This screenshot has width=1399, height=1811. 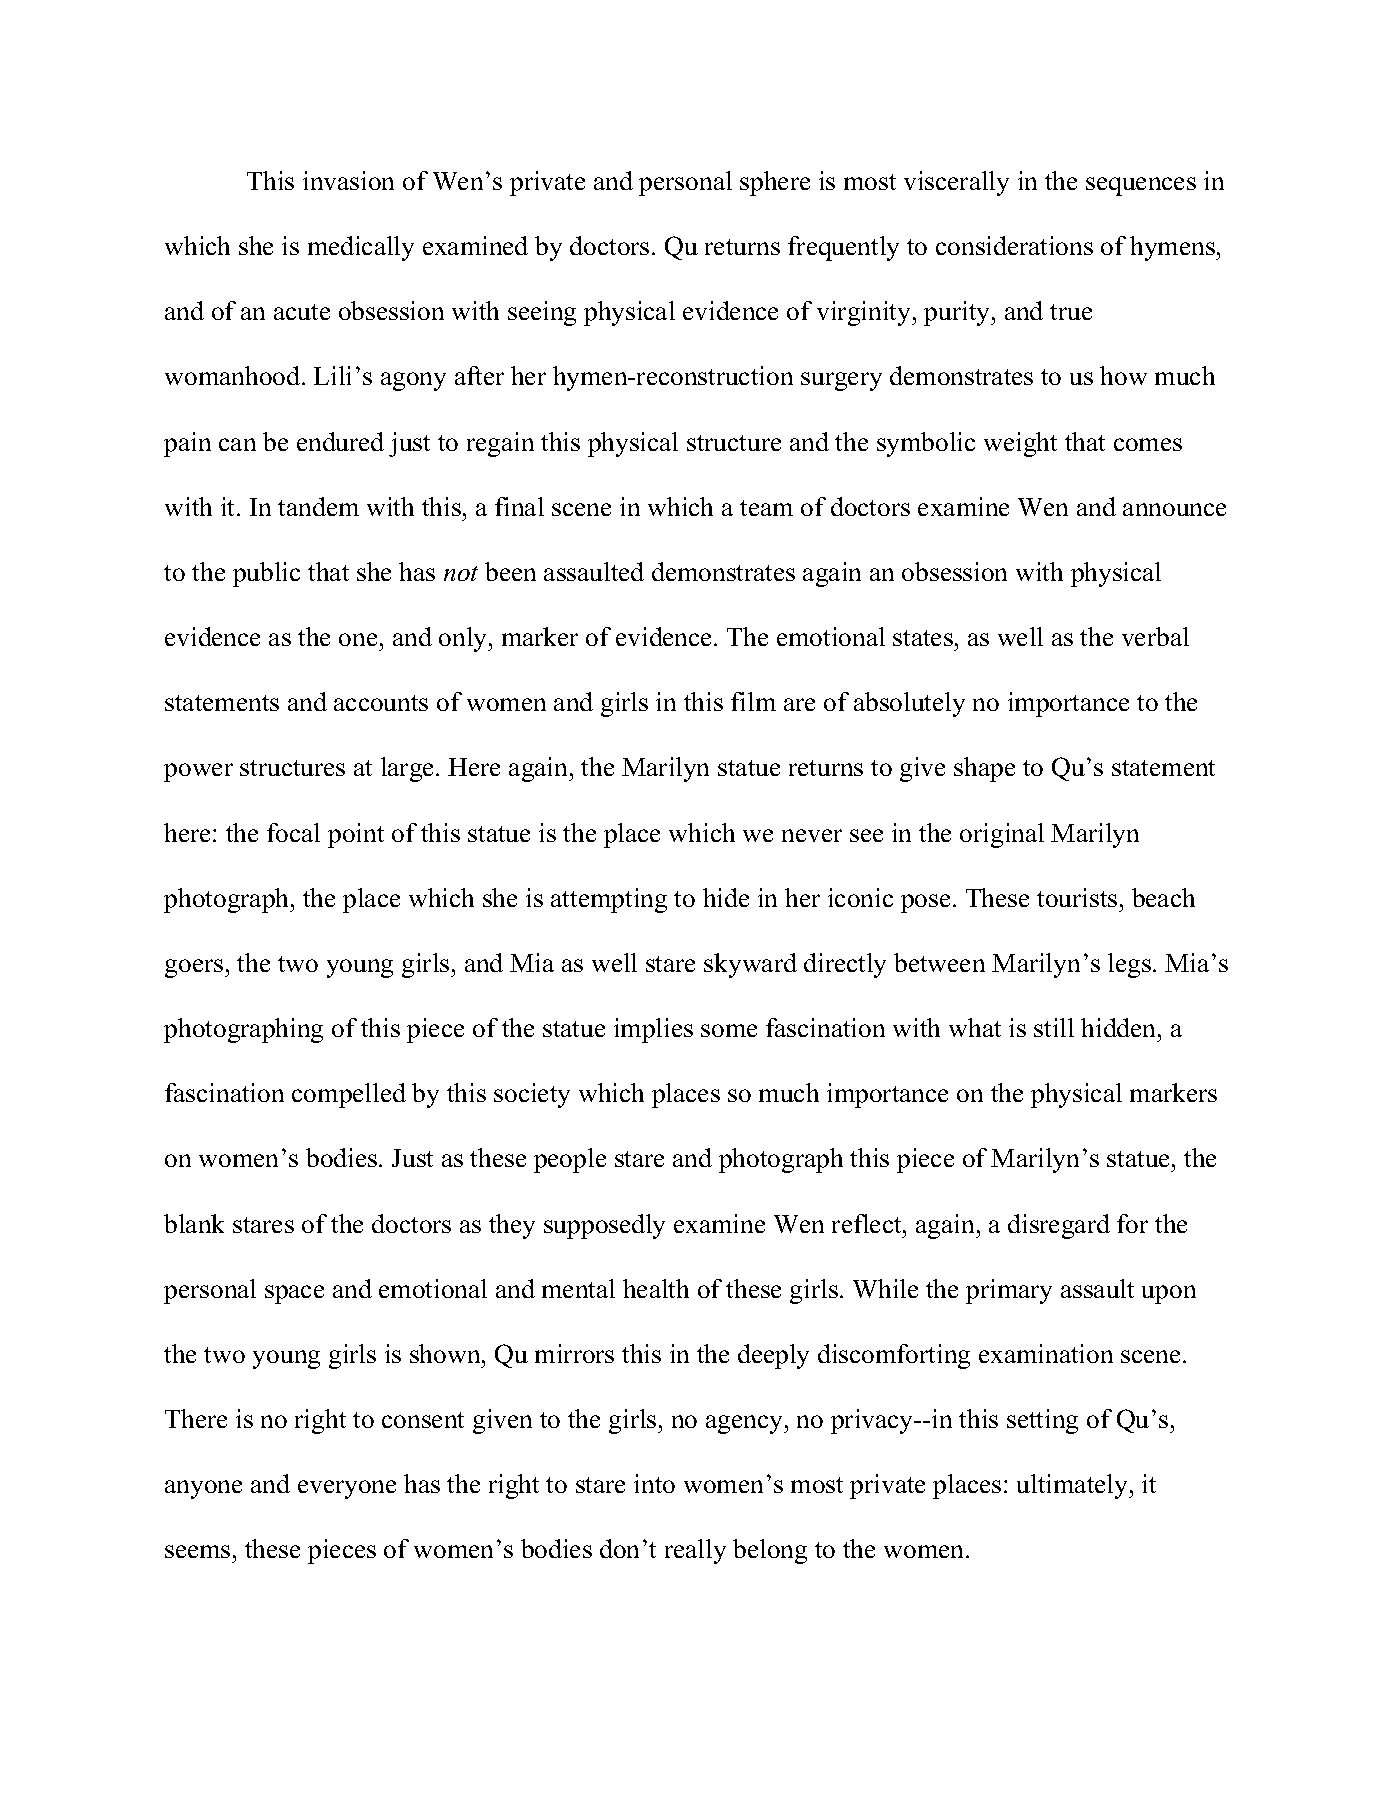 What do you see at coordinates (347, 1489) in the screenshot?
I see `everyone` at bounding box center [347, 1489].
